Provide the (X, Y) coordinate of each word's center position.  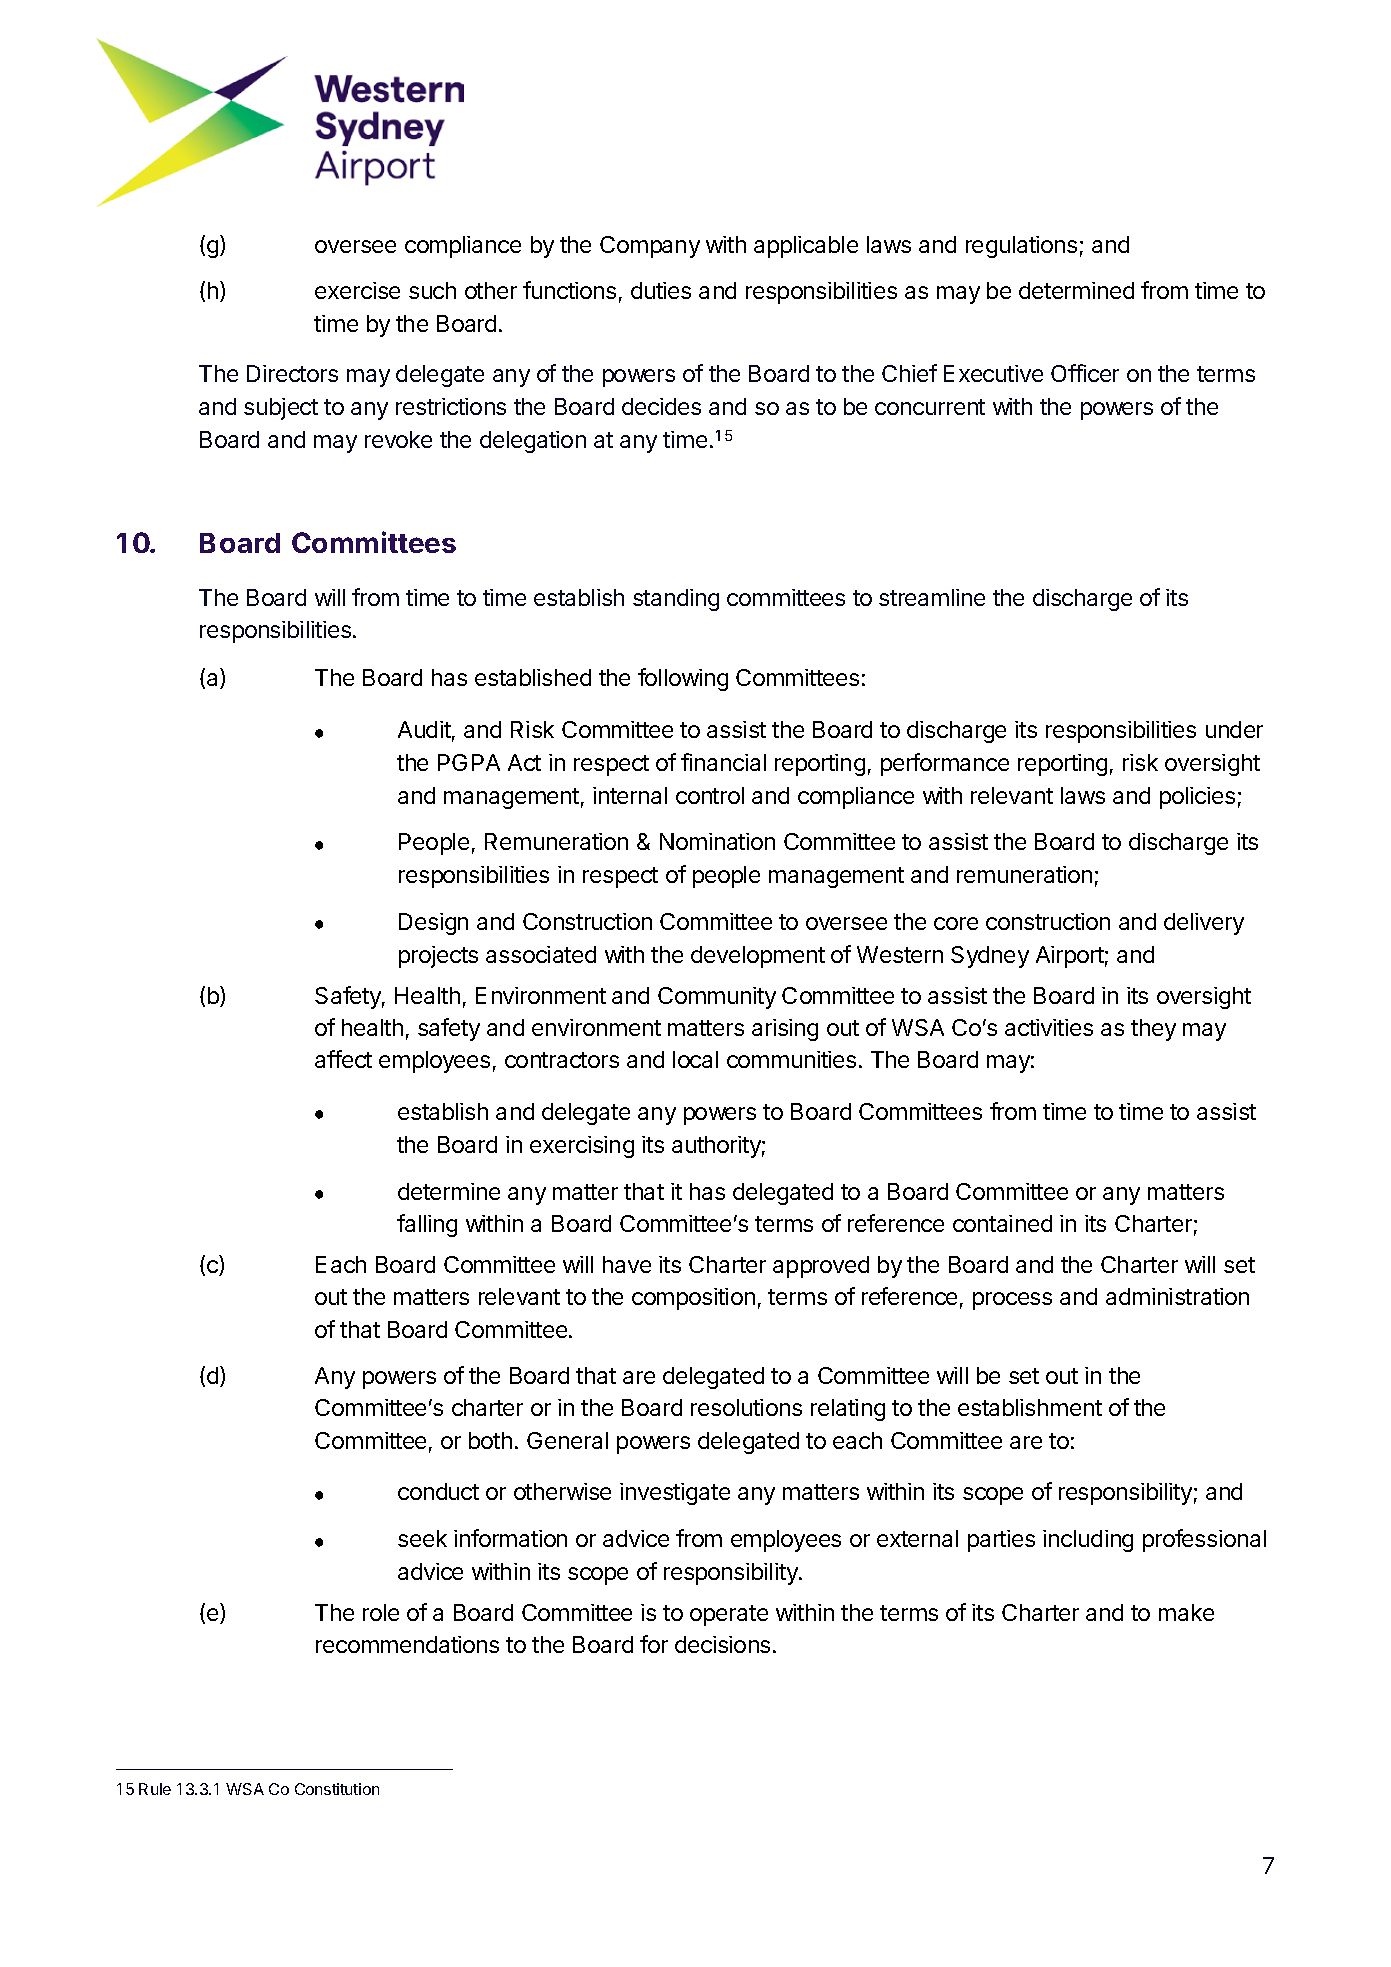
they (1153, 1030)
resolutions (746, 1407)
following (683, 679)
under (1234, 729)
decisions (722, 1644)
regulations (1021, 247)
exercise (357, 290)
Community (717, 998)
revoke (398, 439)
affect (343, 1059)
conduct (438, 1491)
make (1186, 1612)
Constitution (337, 1789)
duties (661, 290)
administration (1177, 1296)
